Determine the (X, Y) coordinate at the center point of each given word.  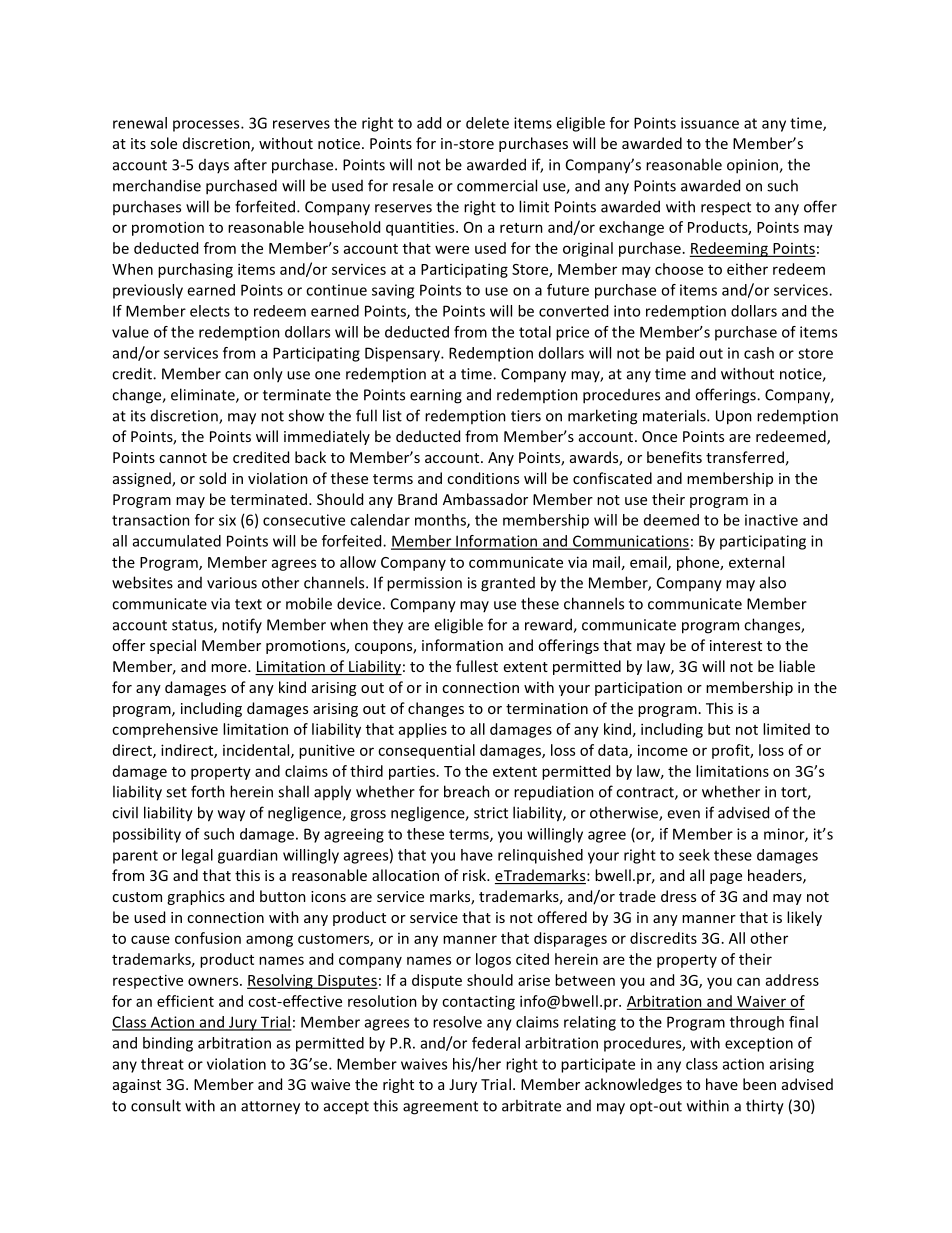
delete (487, 123)
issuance (710, 123)
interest (736, 645)
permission (424, 584)
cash (759, 353)
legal (197, 856)
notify (242, 625)
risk (476, 875)
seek (694, 855)
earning (436, 396)
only (268, 375)
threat (162, 1064)
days (214, 166)
